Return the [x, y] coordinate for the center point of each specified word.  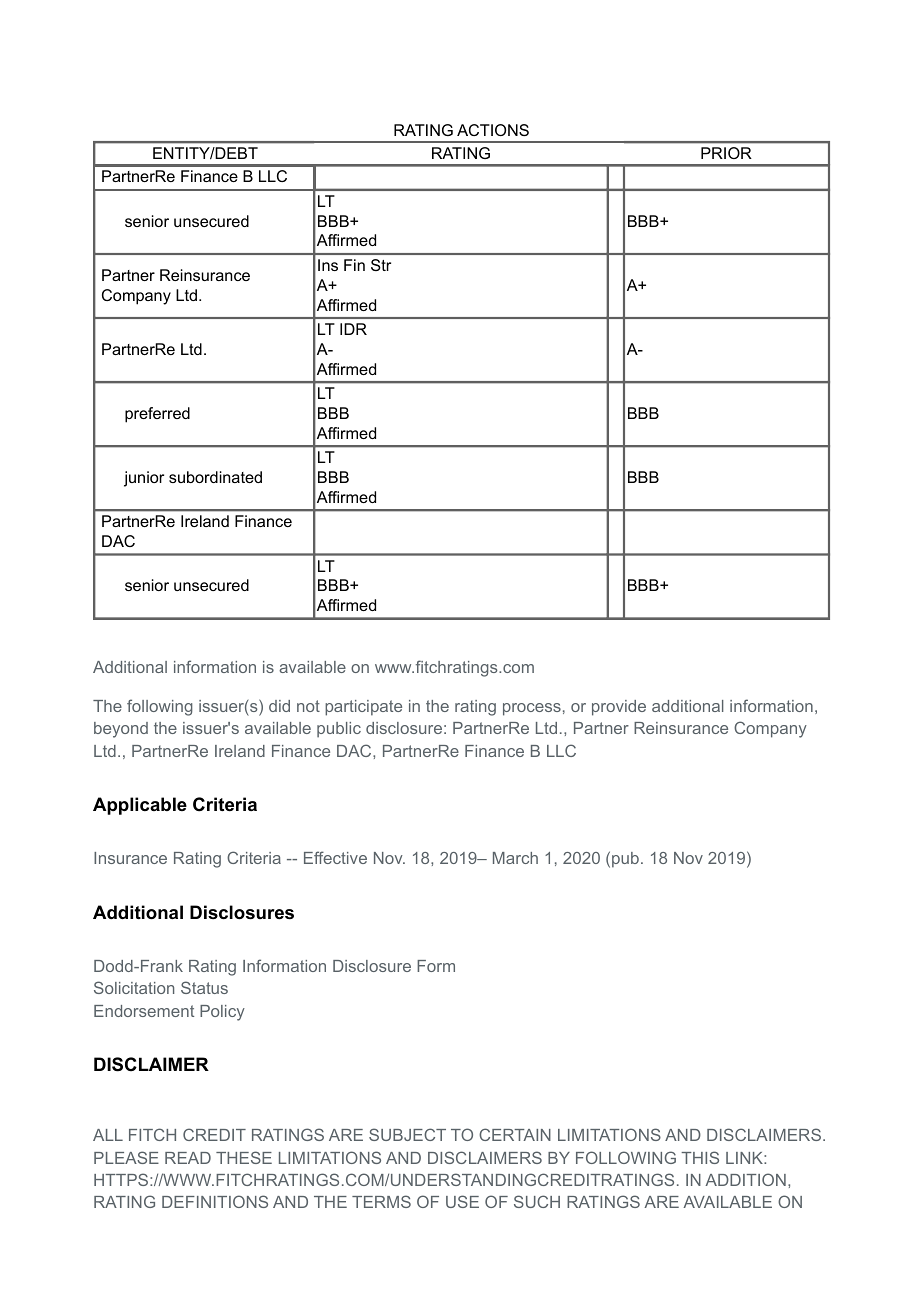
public [339, 730]
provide [619, 708]
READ [188, 1158]
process [532, 709]
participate [363, 708]
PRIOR [726, 153]
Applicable [140, 806]
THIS [700, 1157]
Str [381, 265]
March [515, 858]
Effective [335, 857]
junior [144, 479]
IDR [353, 329]
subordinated [215, 477]
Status [204, 987]
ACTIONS [493, 130]
